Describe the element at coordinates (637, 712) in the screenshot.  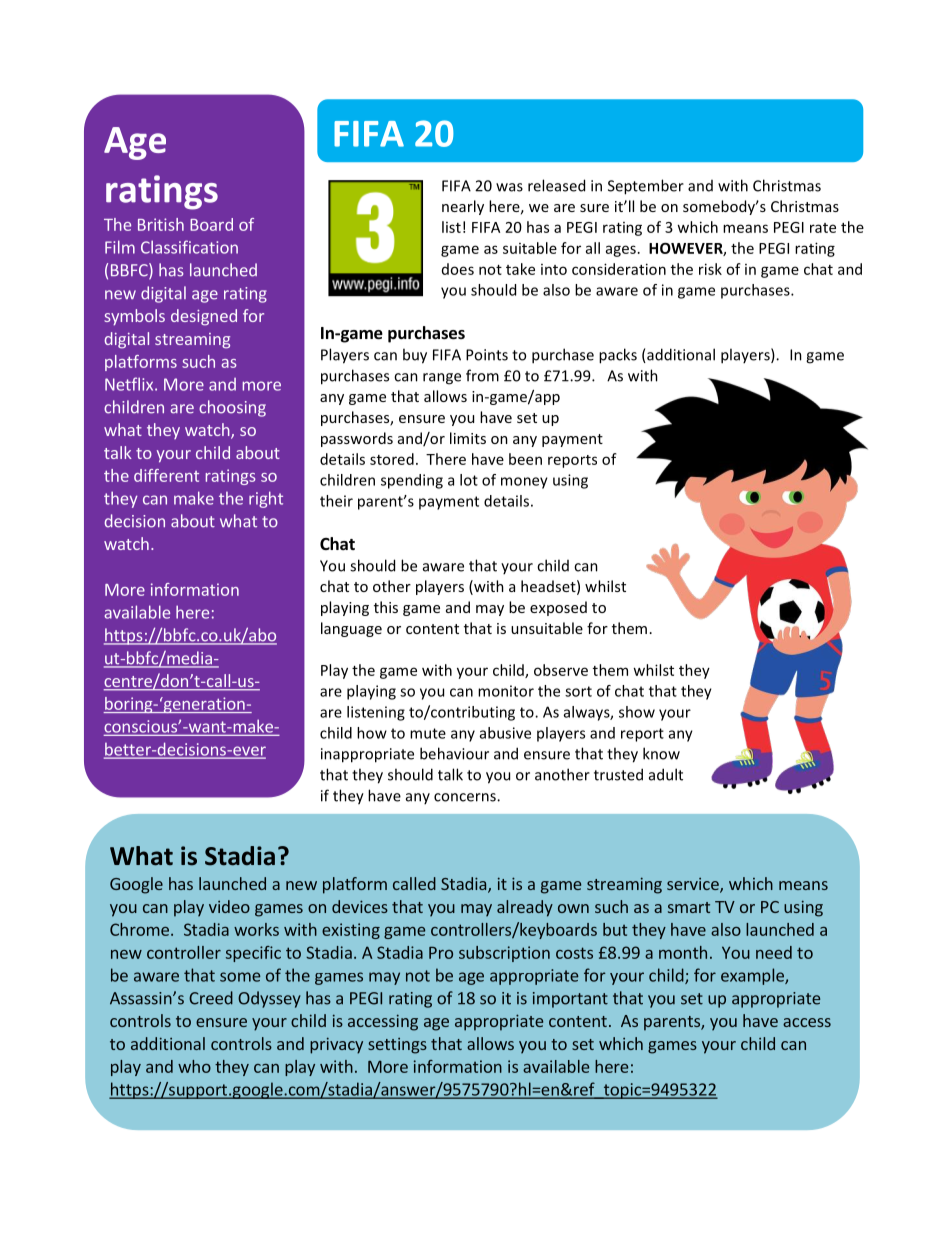
I see `show` at that location.
